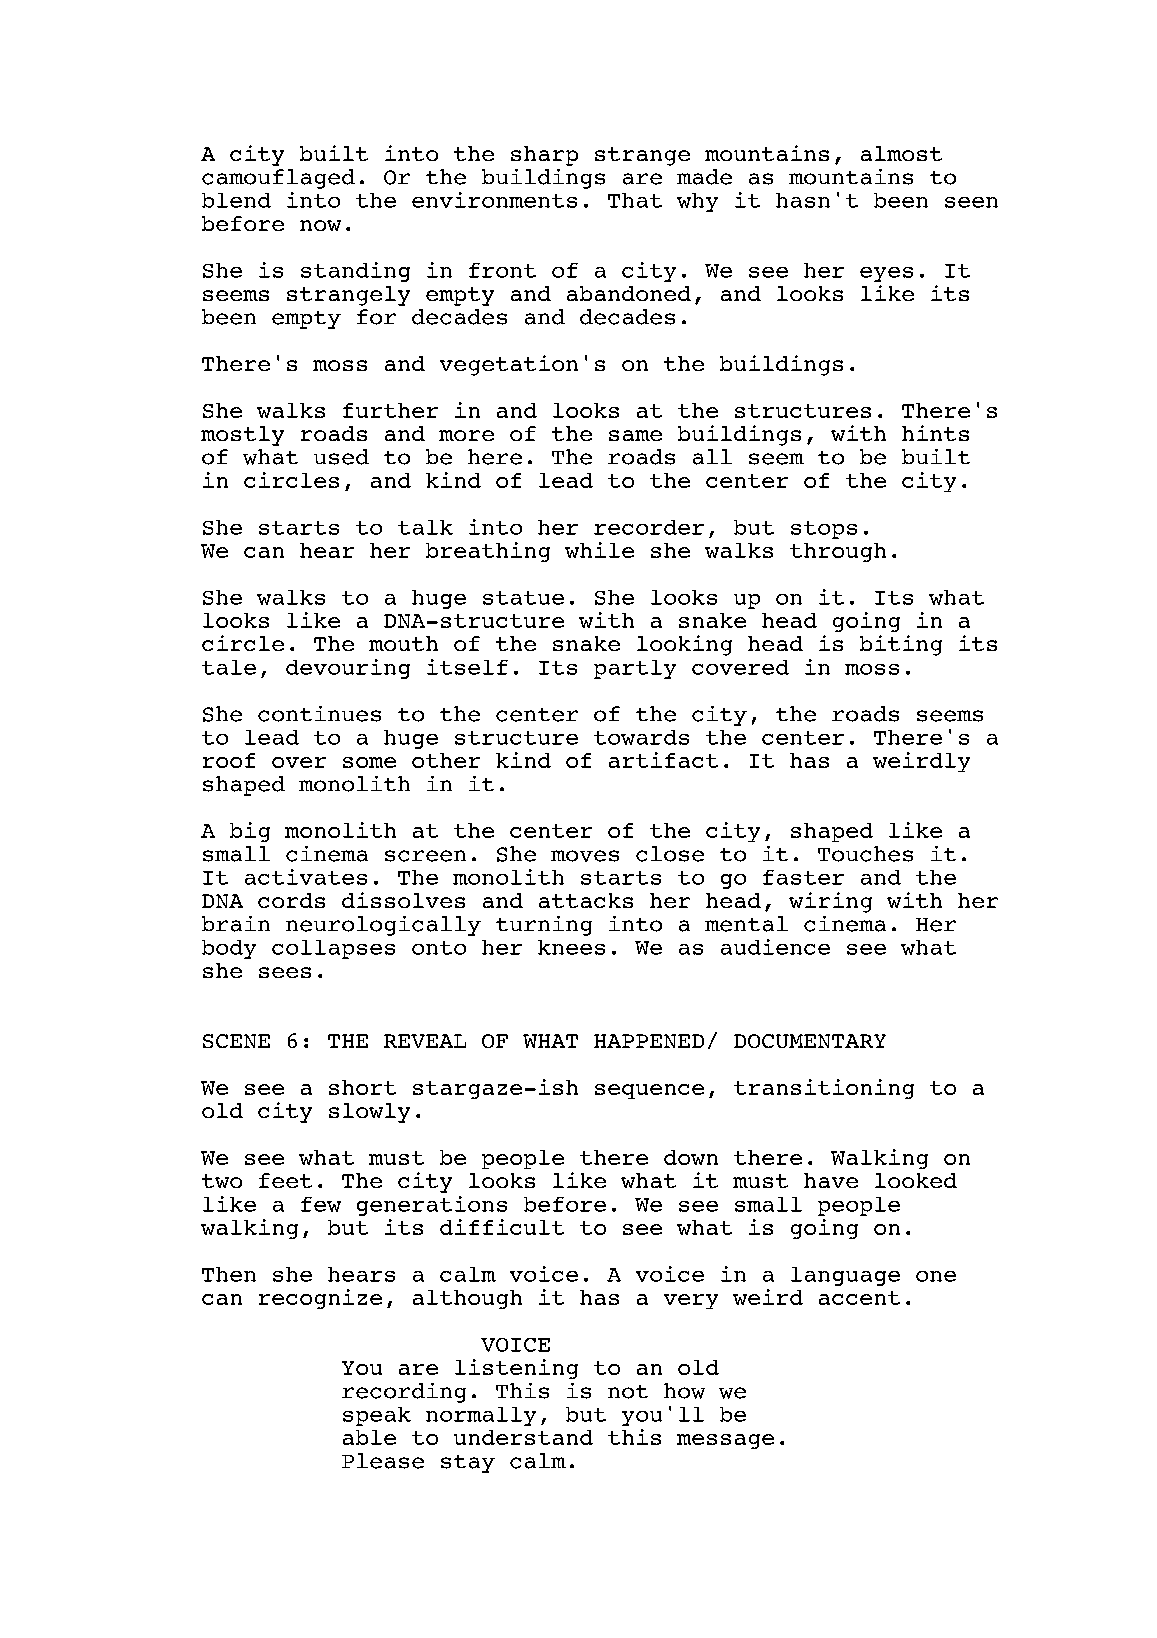 This document has width=1157, height=1638. What do you see at coordinates (901, 645) in the document?
I see `biting` at bounding box center [901, 645].
